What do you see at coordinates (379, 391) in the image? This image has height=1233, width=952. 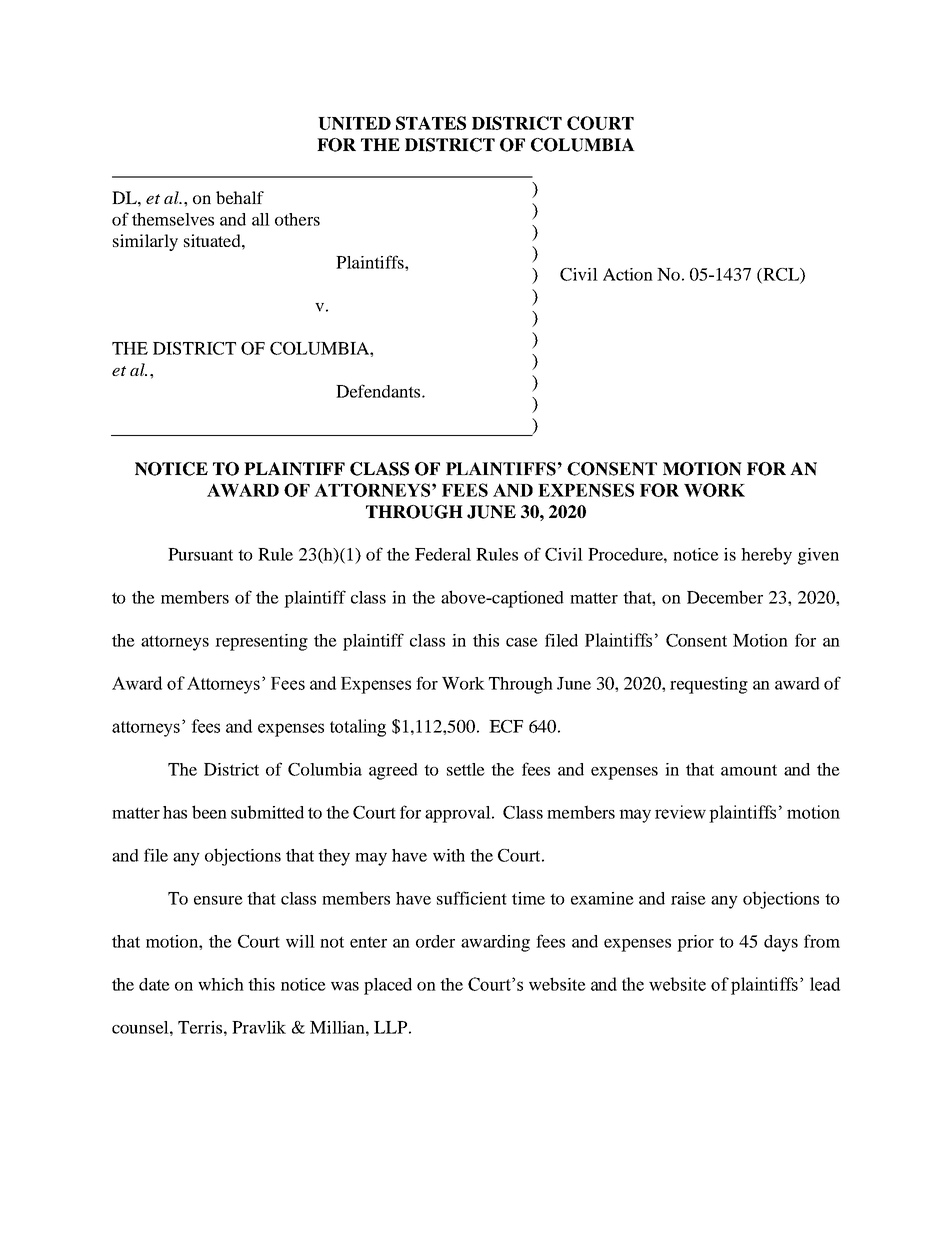 I see `Defendants` at bounding box center [379, 391].
